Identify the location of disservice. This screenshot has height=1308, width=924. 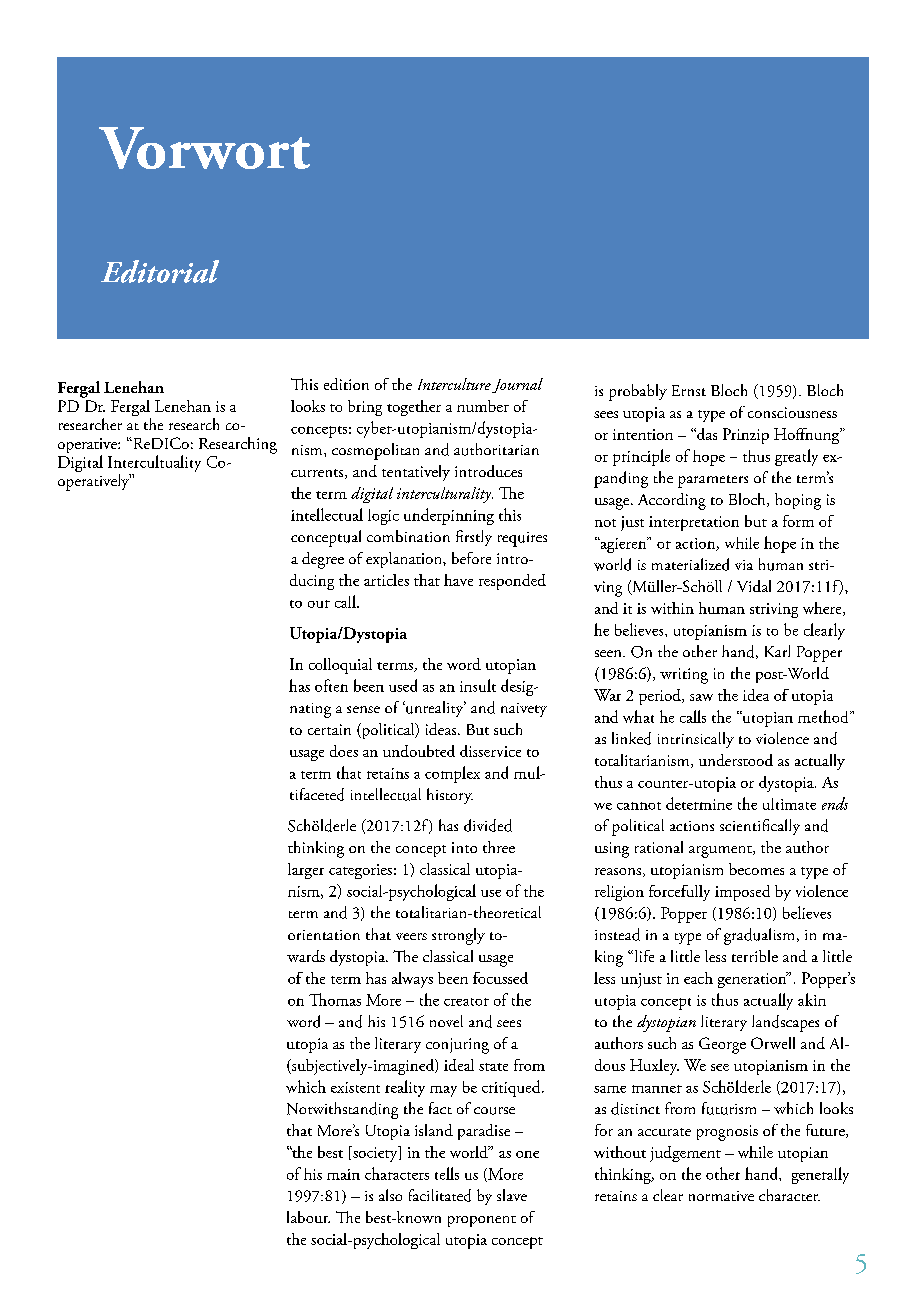
(490, 751).
